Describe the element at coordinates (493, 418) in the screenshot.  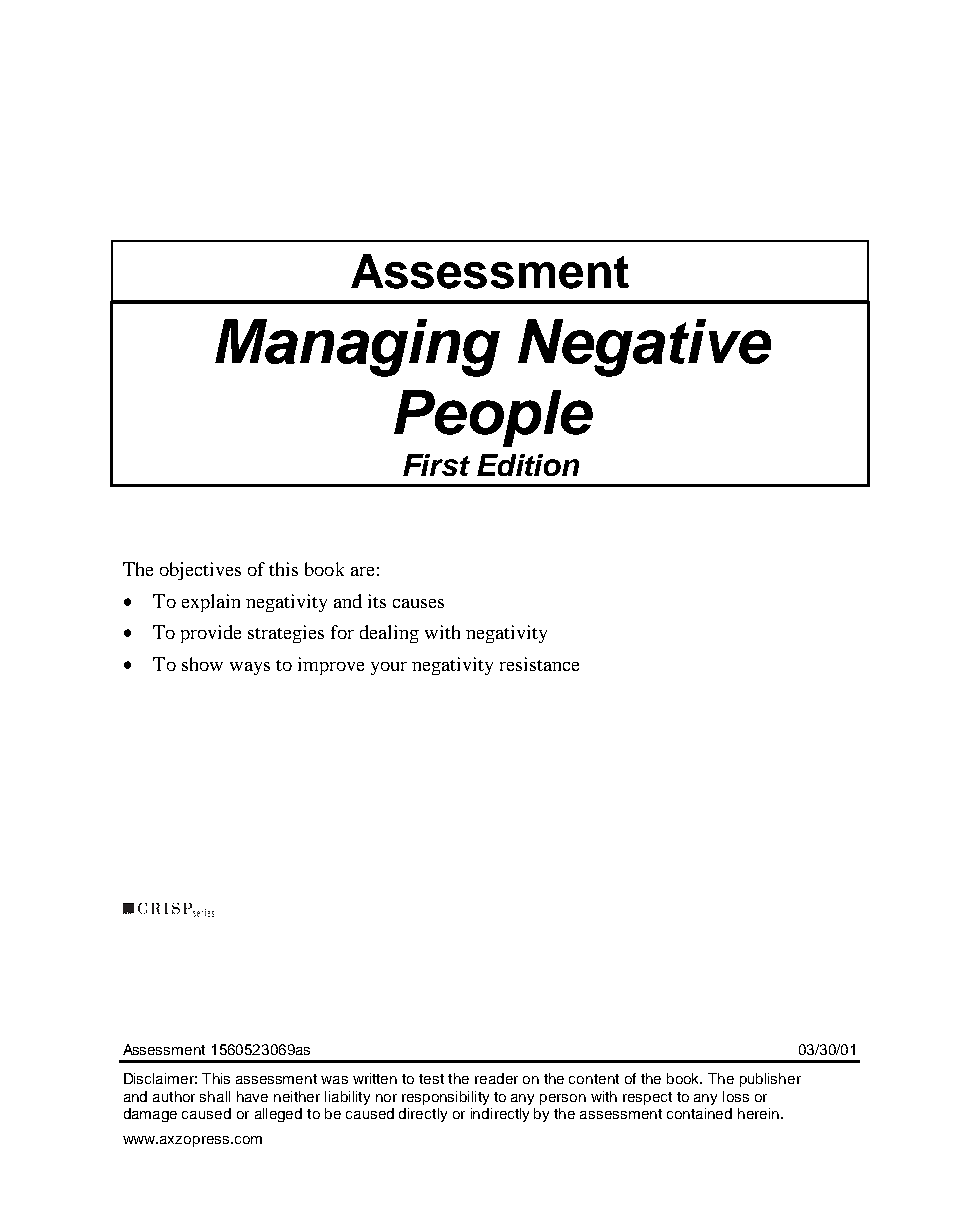
I see `People` at that location.
